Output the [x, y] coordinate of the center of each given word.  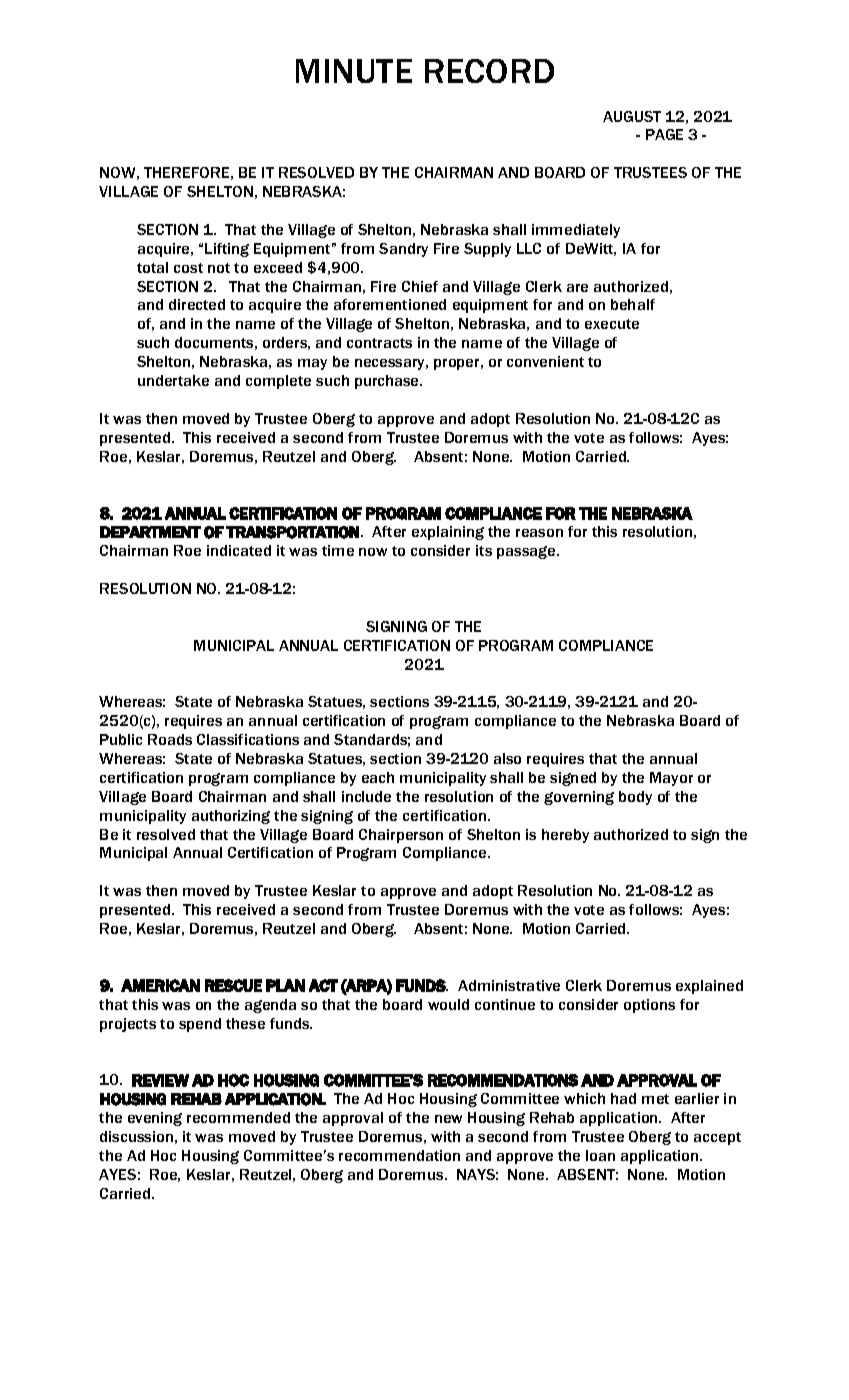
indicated [239, 550]
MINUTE [354, 71]
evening [155, 1119]
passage [527, 552]
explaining [448, 533]
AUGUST [632, 116]
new [448, 1119]
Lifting [227, 250]
